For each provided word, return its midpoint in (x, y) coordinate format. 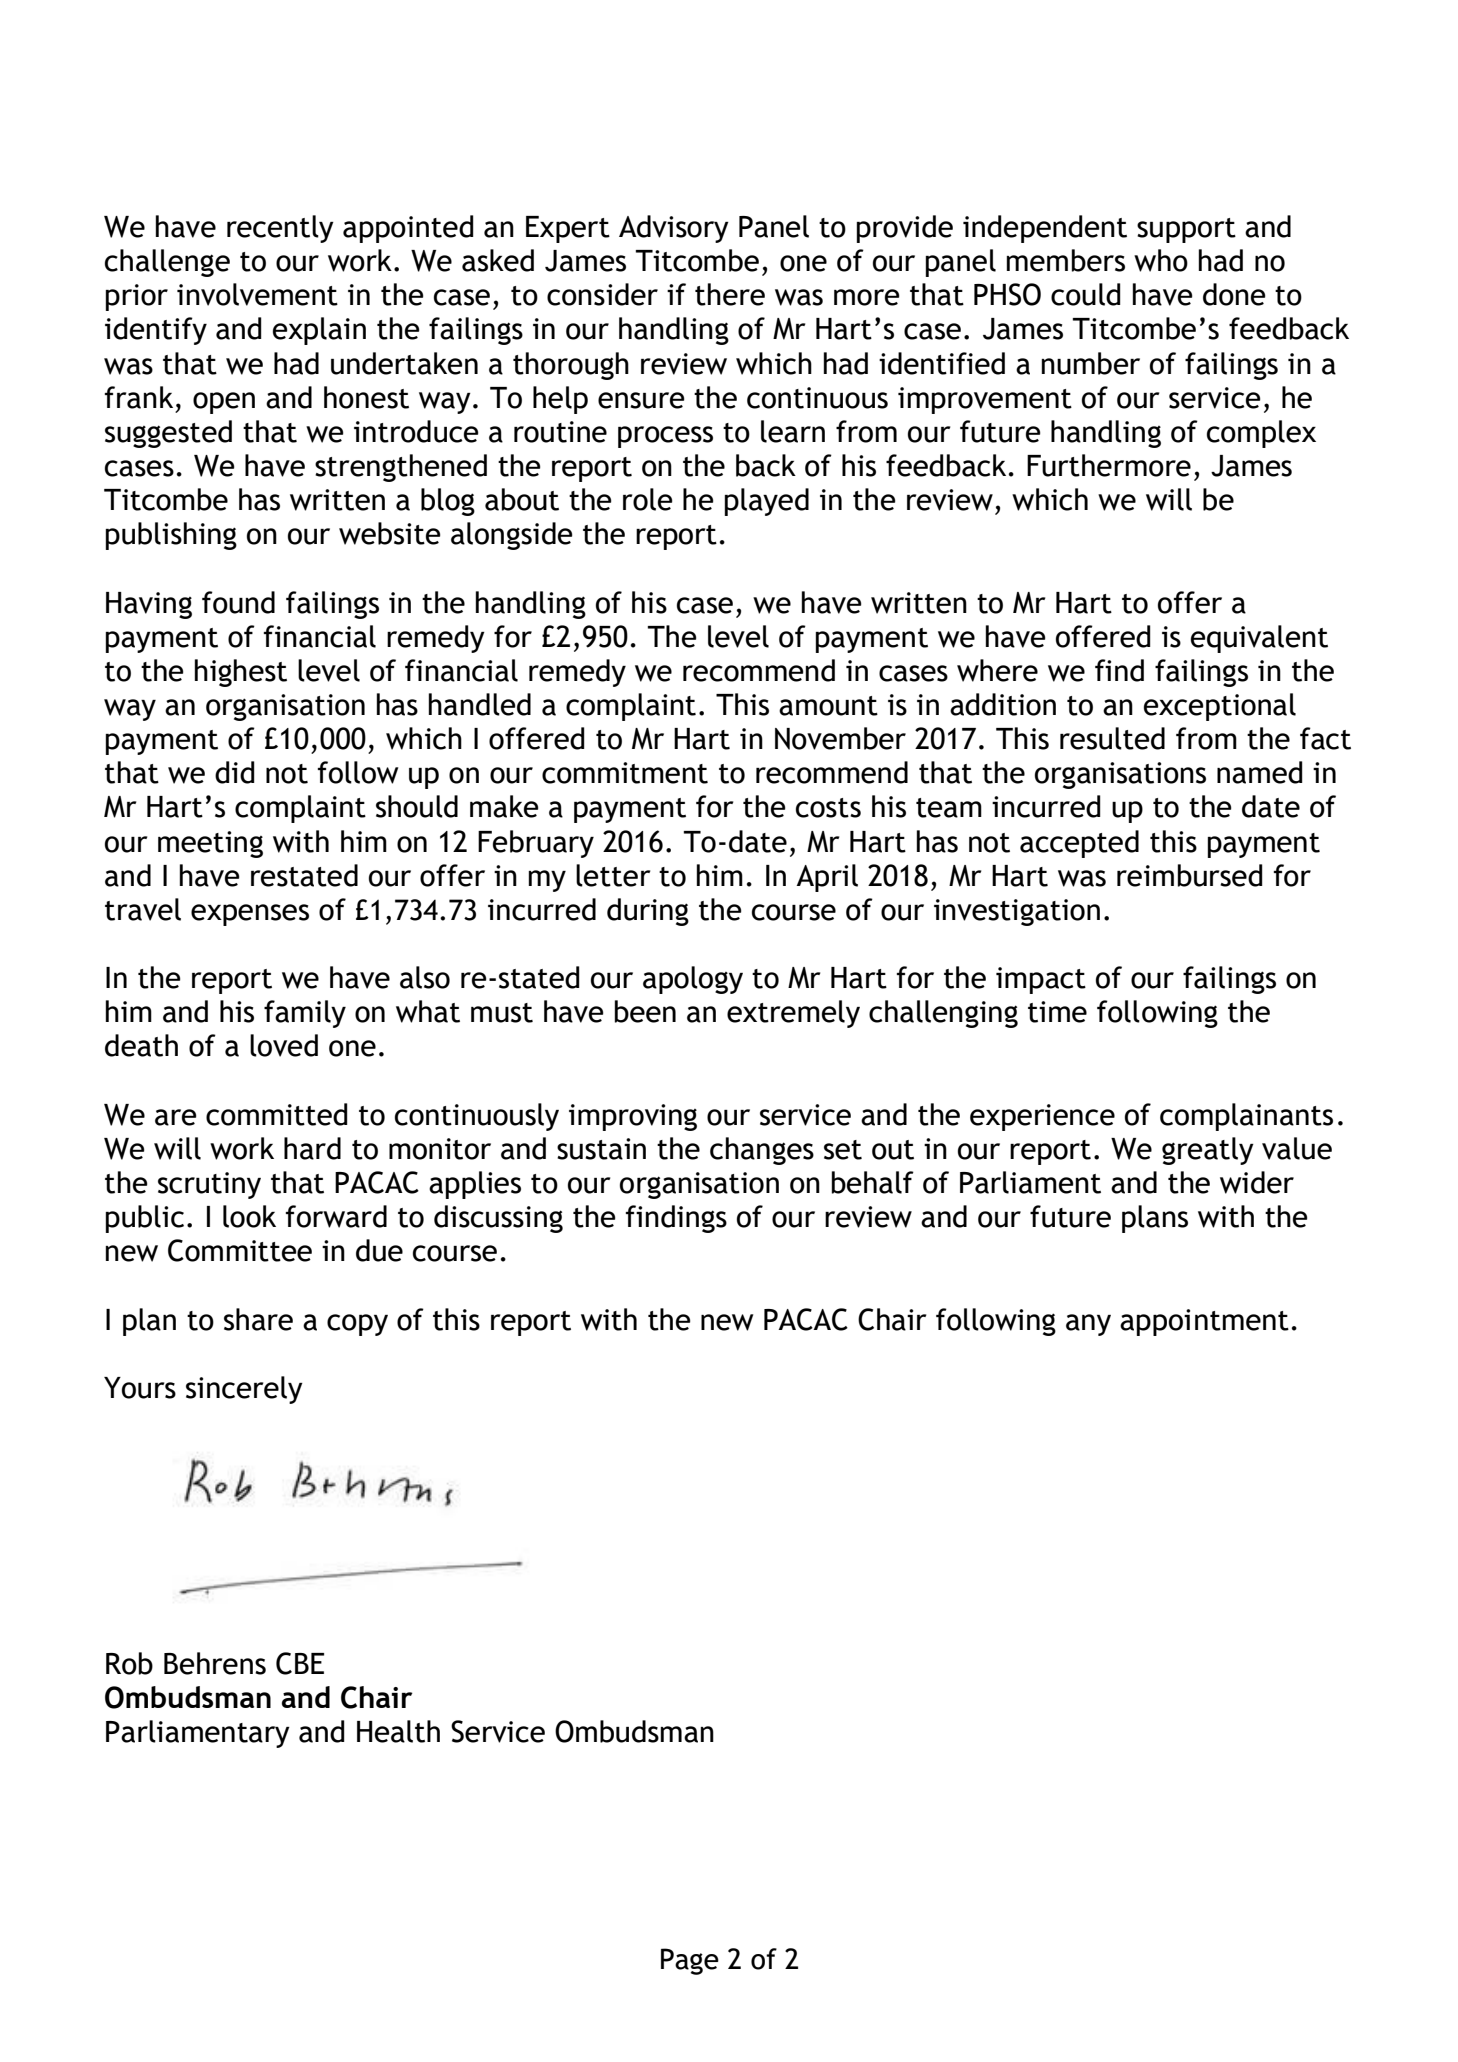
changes (762, 1151)
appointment (1204, 1322)
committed (277, 1114)
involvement (257, 294)
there (730, 294)
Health (398, 1731)
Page (690, 1961)
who (1161, 260)
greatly (1208, 1151)
